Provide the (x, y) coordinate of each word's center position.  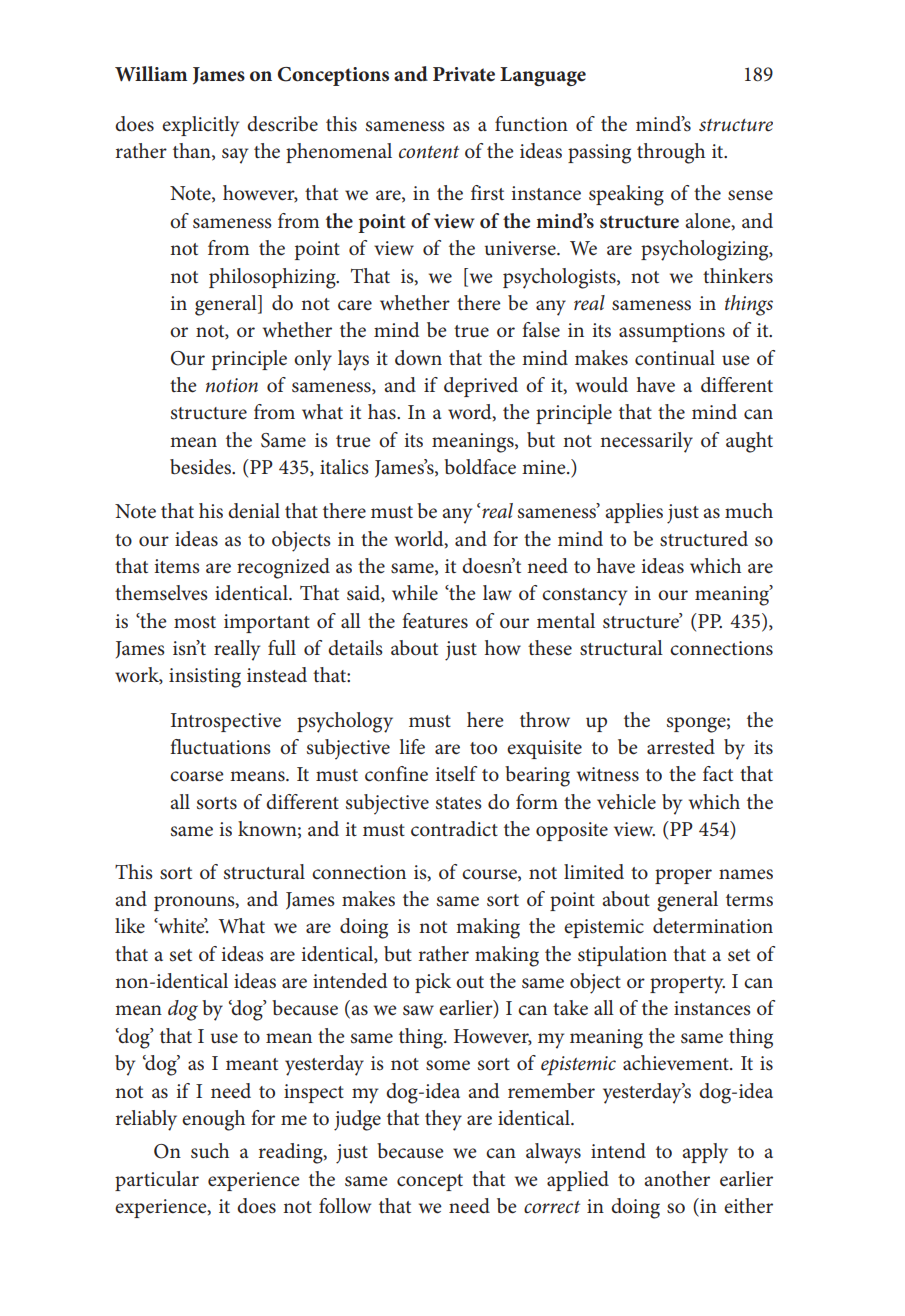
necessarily (646, 442)
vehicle (626, 802)
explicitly (200, 126)
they (443, 1120)
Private (464, 74)
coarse (197, 776)
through (671, 153)
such (210, 1151)
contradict (454, 829)
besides (201, 467)
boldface (480, 467)
